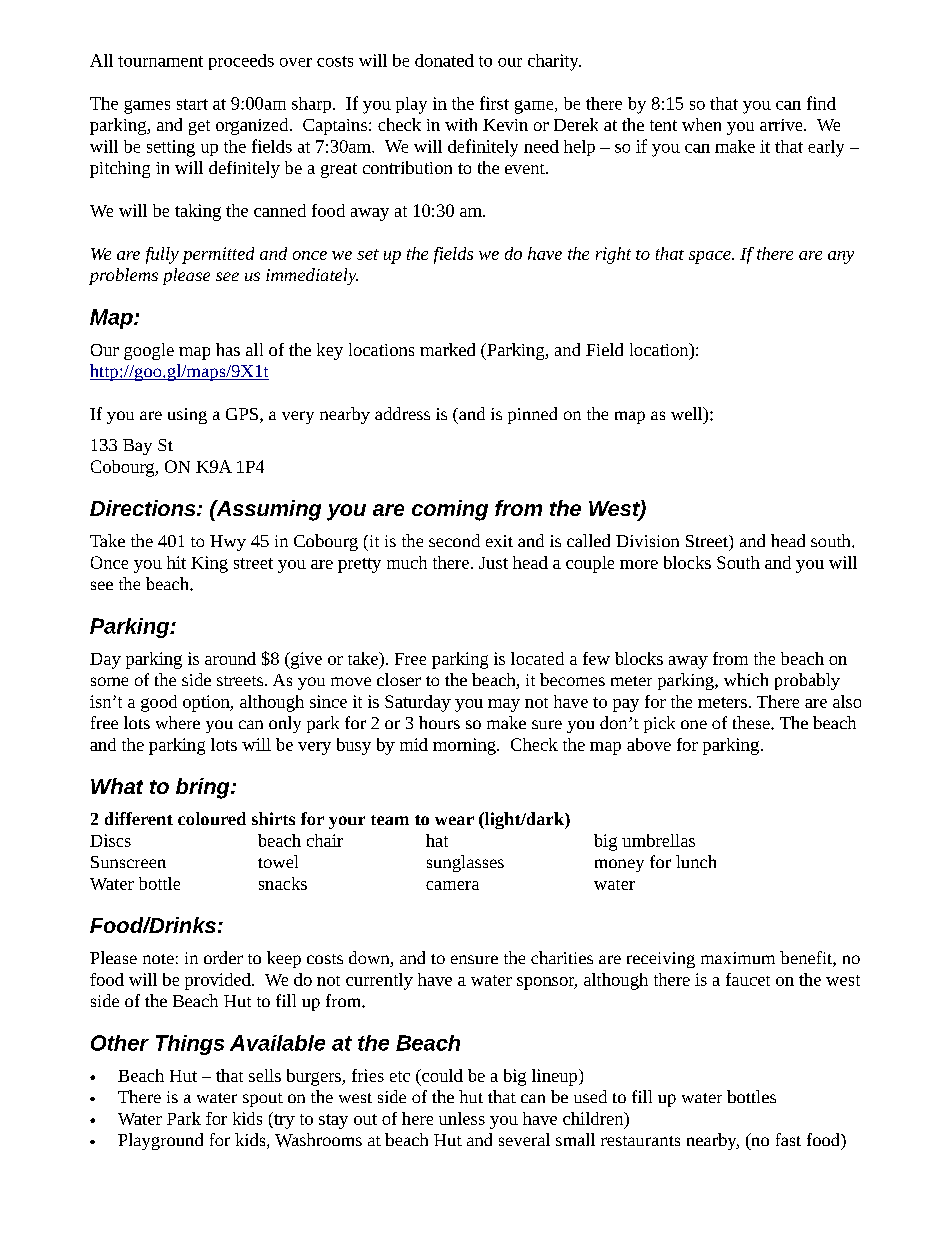  I want to click on marked, so click(447, 349).
